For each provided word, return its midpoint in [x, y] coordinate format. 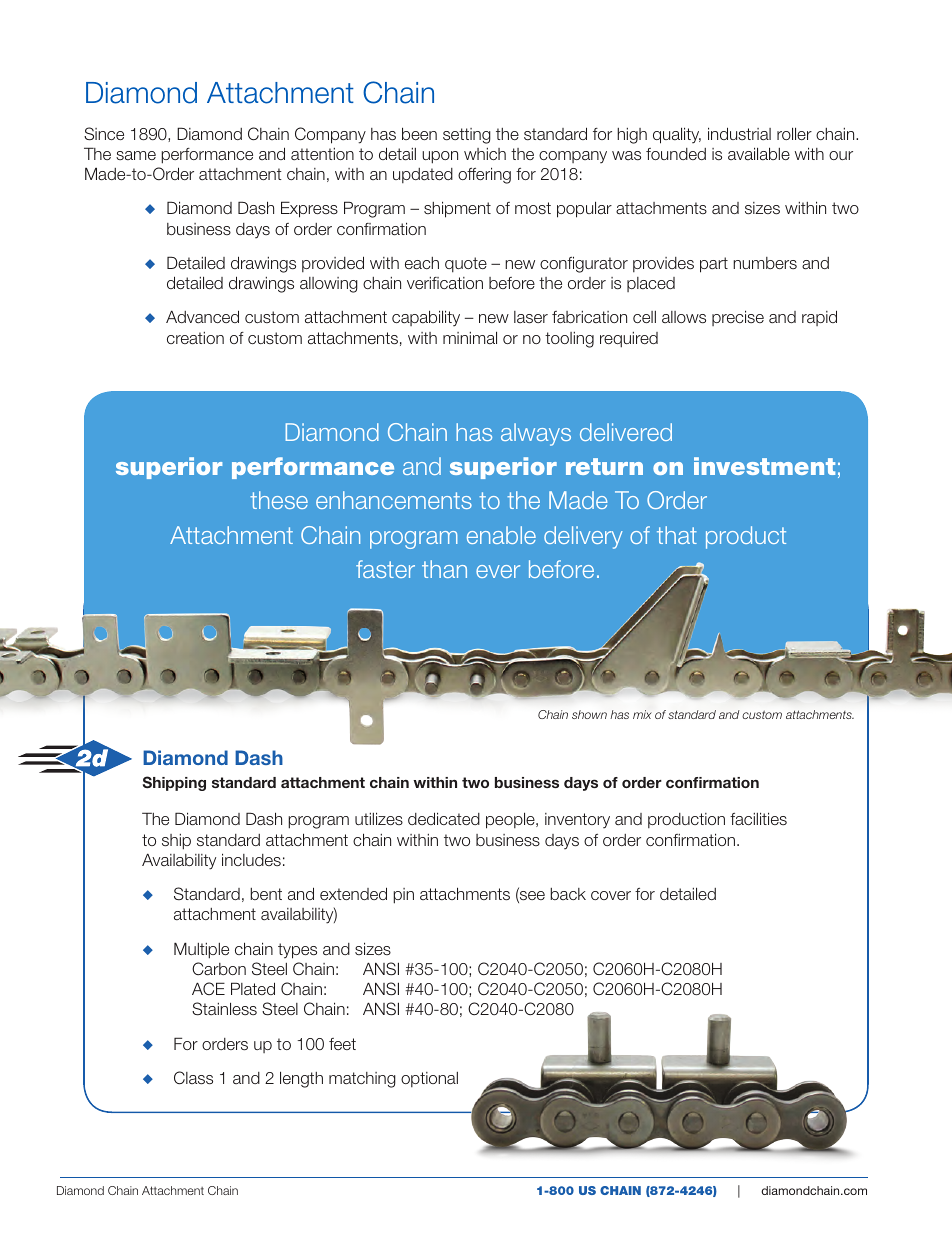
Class [193, 1078]
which [485, 154]
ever [498, 571]
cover [611, 895]
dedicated [444, 819]
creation [195, 338]
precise [738, 318]
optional [429, 1079]
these [279, 500]
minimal [470, 337]
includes [251, 859]
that [677, 535]
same [136, 155]
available [759, 153]
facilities [758, 819]
